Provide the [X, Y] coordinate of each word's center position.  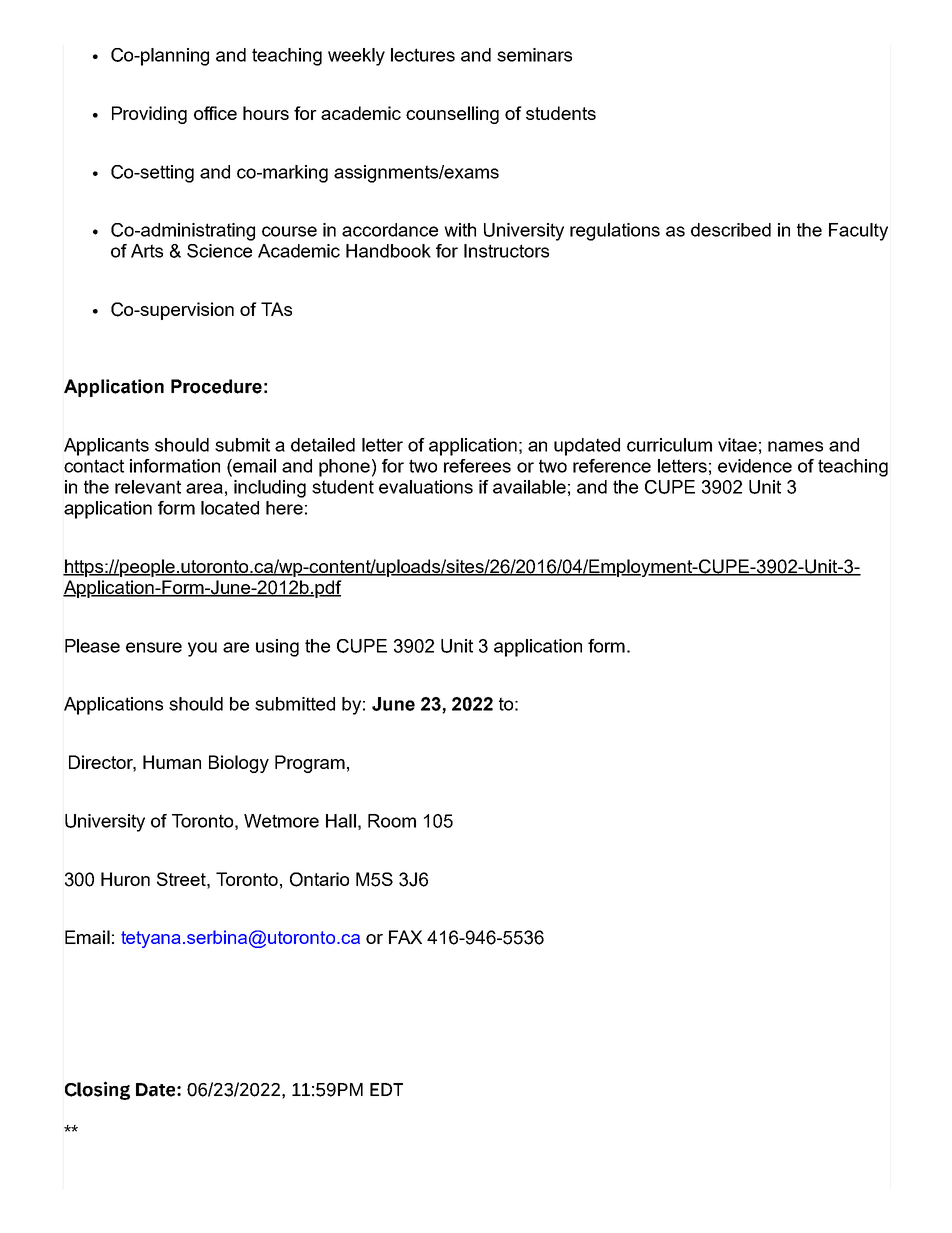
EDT [386, 1089]
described [731, 230]
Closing [97, 1090]
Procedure [216, 386]
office [215, 113]
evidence [755, 466]
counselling [452, 115]
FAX [405, 937]
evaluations [426, 487]
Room [392, 821]
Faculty [858, 232]
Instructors [506, 251]
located [230, 508]
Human [172, 762]
